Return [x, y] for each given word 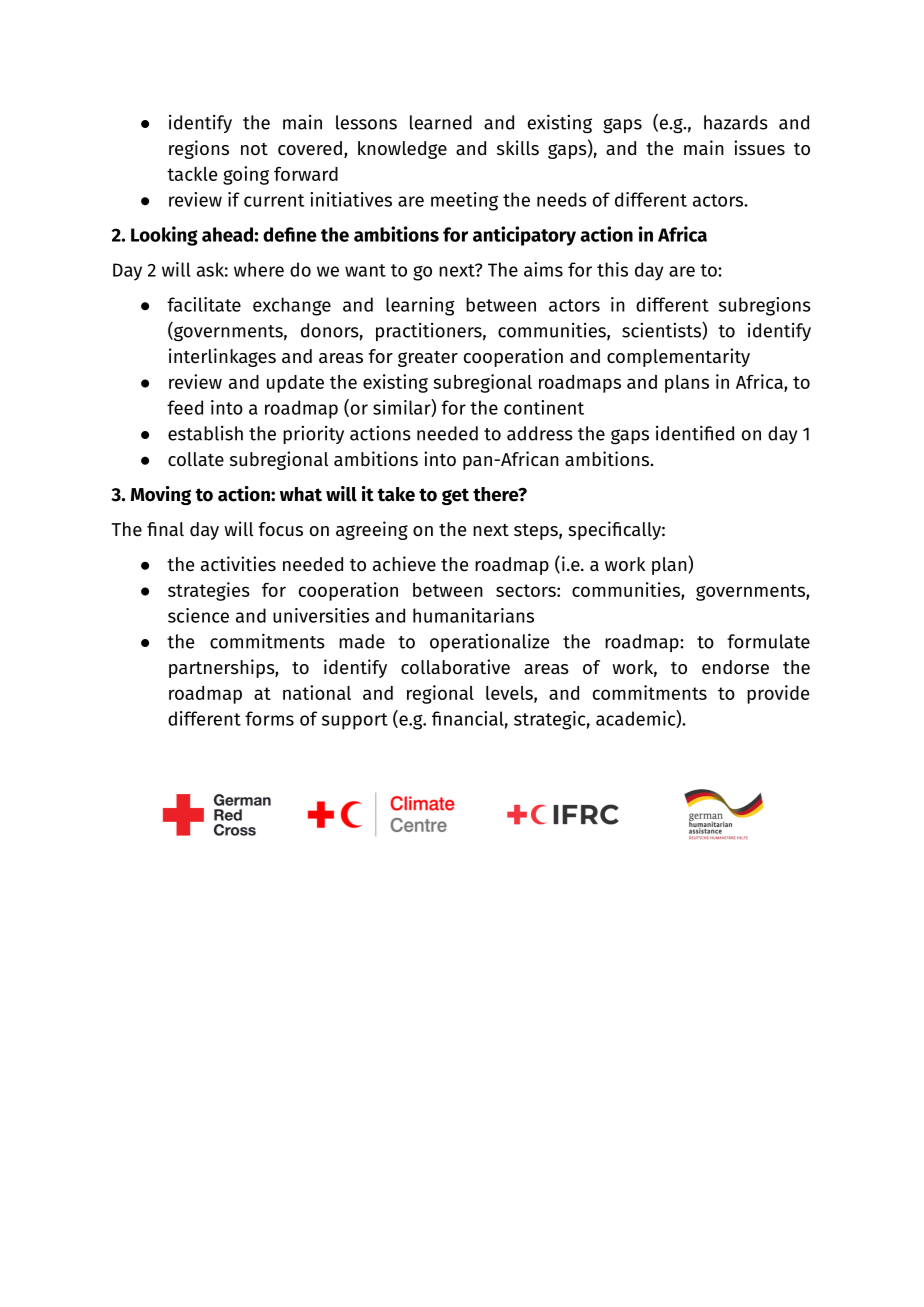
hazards [736, 122]
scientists [662, 330]
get [455, 496]
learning [420, 306]
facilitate [204, 304]
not [254, 149]
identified [695, 433]
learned [441, 122]
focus [280, 529]
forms [269, 718]
